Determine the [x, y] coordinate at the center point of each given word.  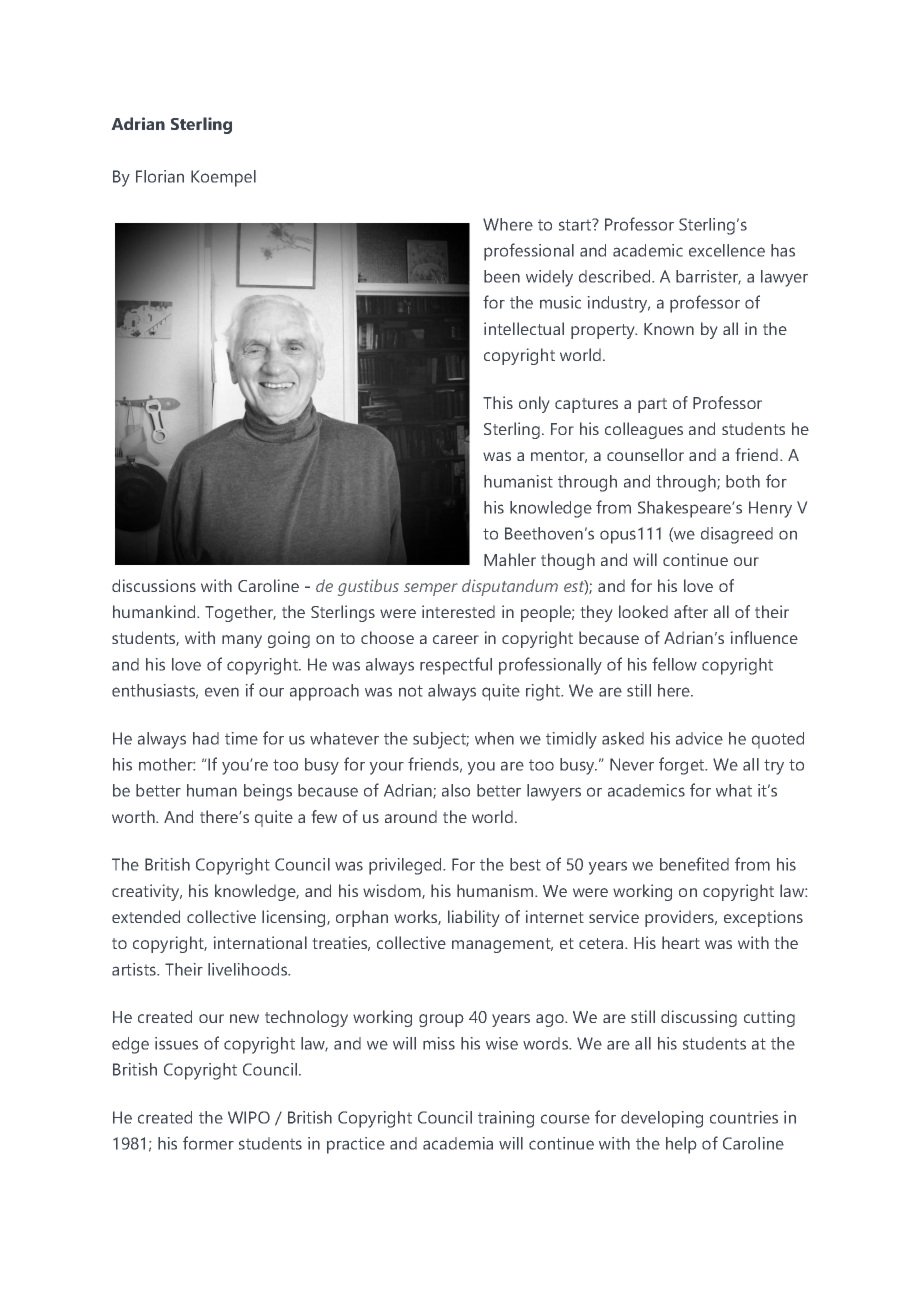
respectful [456, 666]
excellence [727, 250]
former [208, 1143]
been [502, 276]
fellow [674, 664]
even [222, 692]
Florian [160, 176]
